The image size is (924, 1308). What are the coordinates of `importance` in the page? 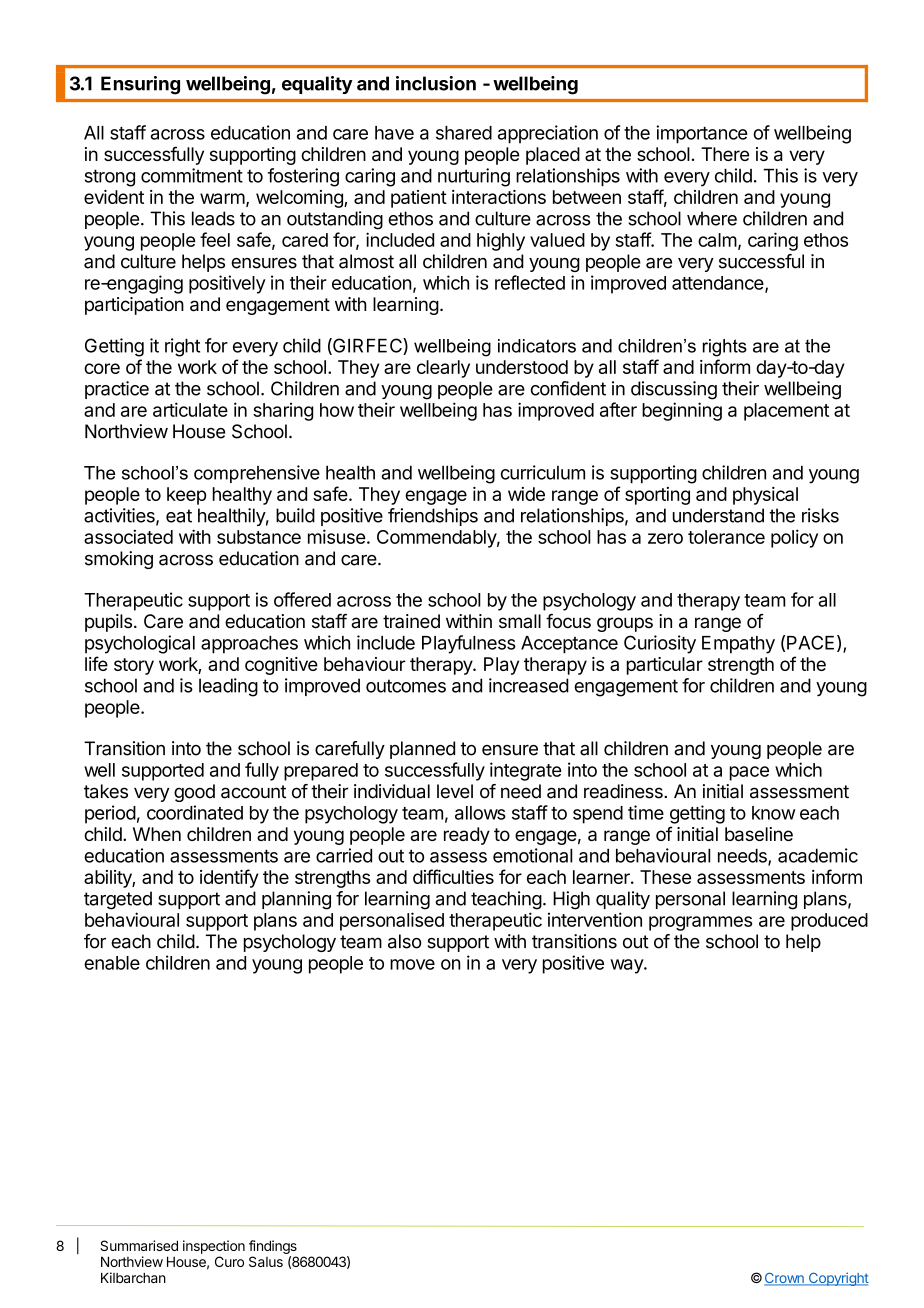 It's located at (701, 134).
